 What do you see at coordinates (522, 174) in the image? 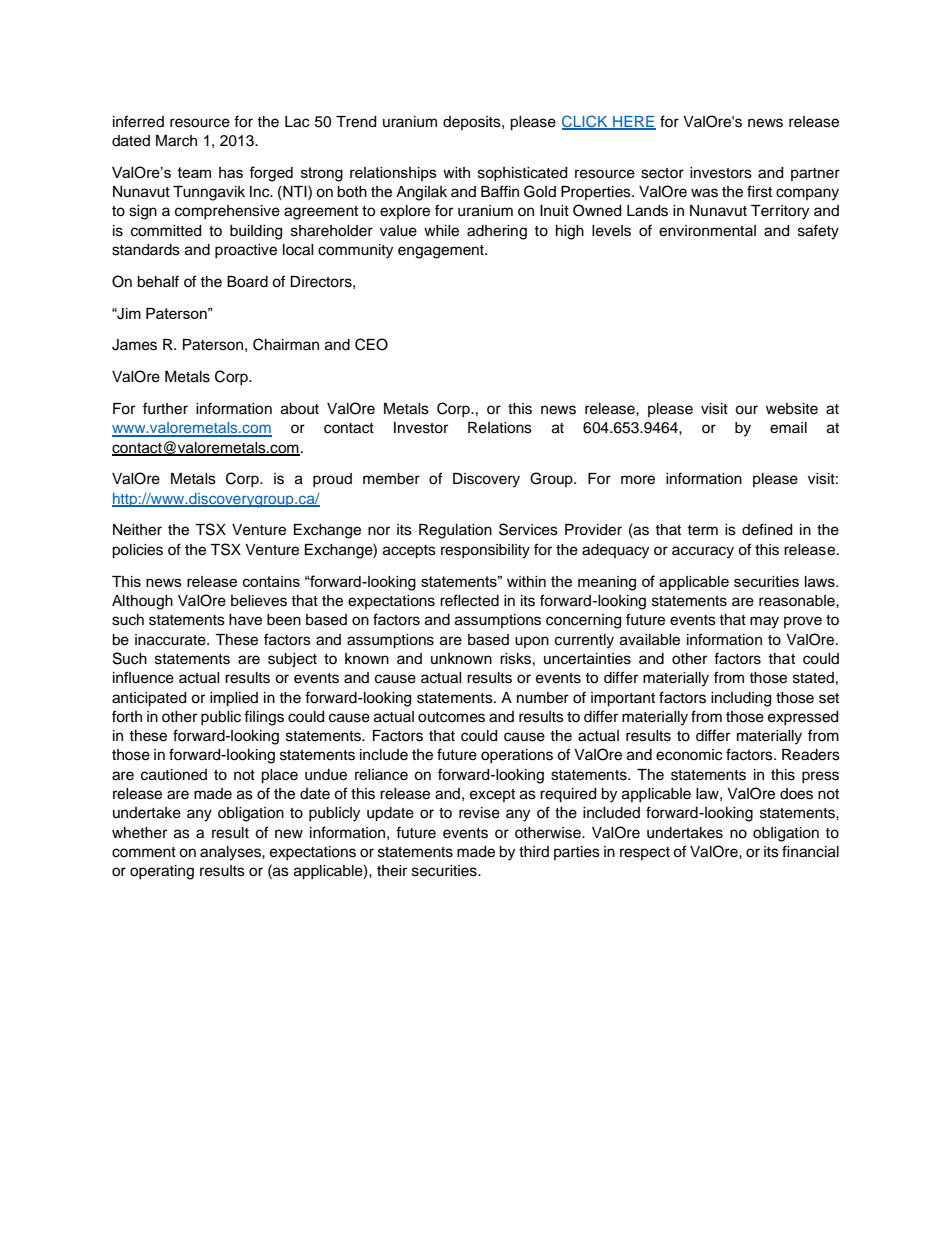
I see `sophisticated` at bounding box center [522, 174].
